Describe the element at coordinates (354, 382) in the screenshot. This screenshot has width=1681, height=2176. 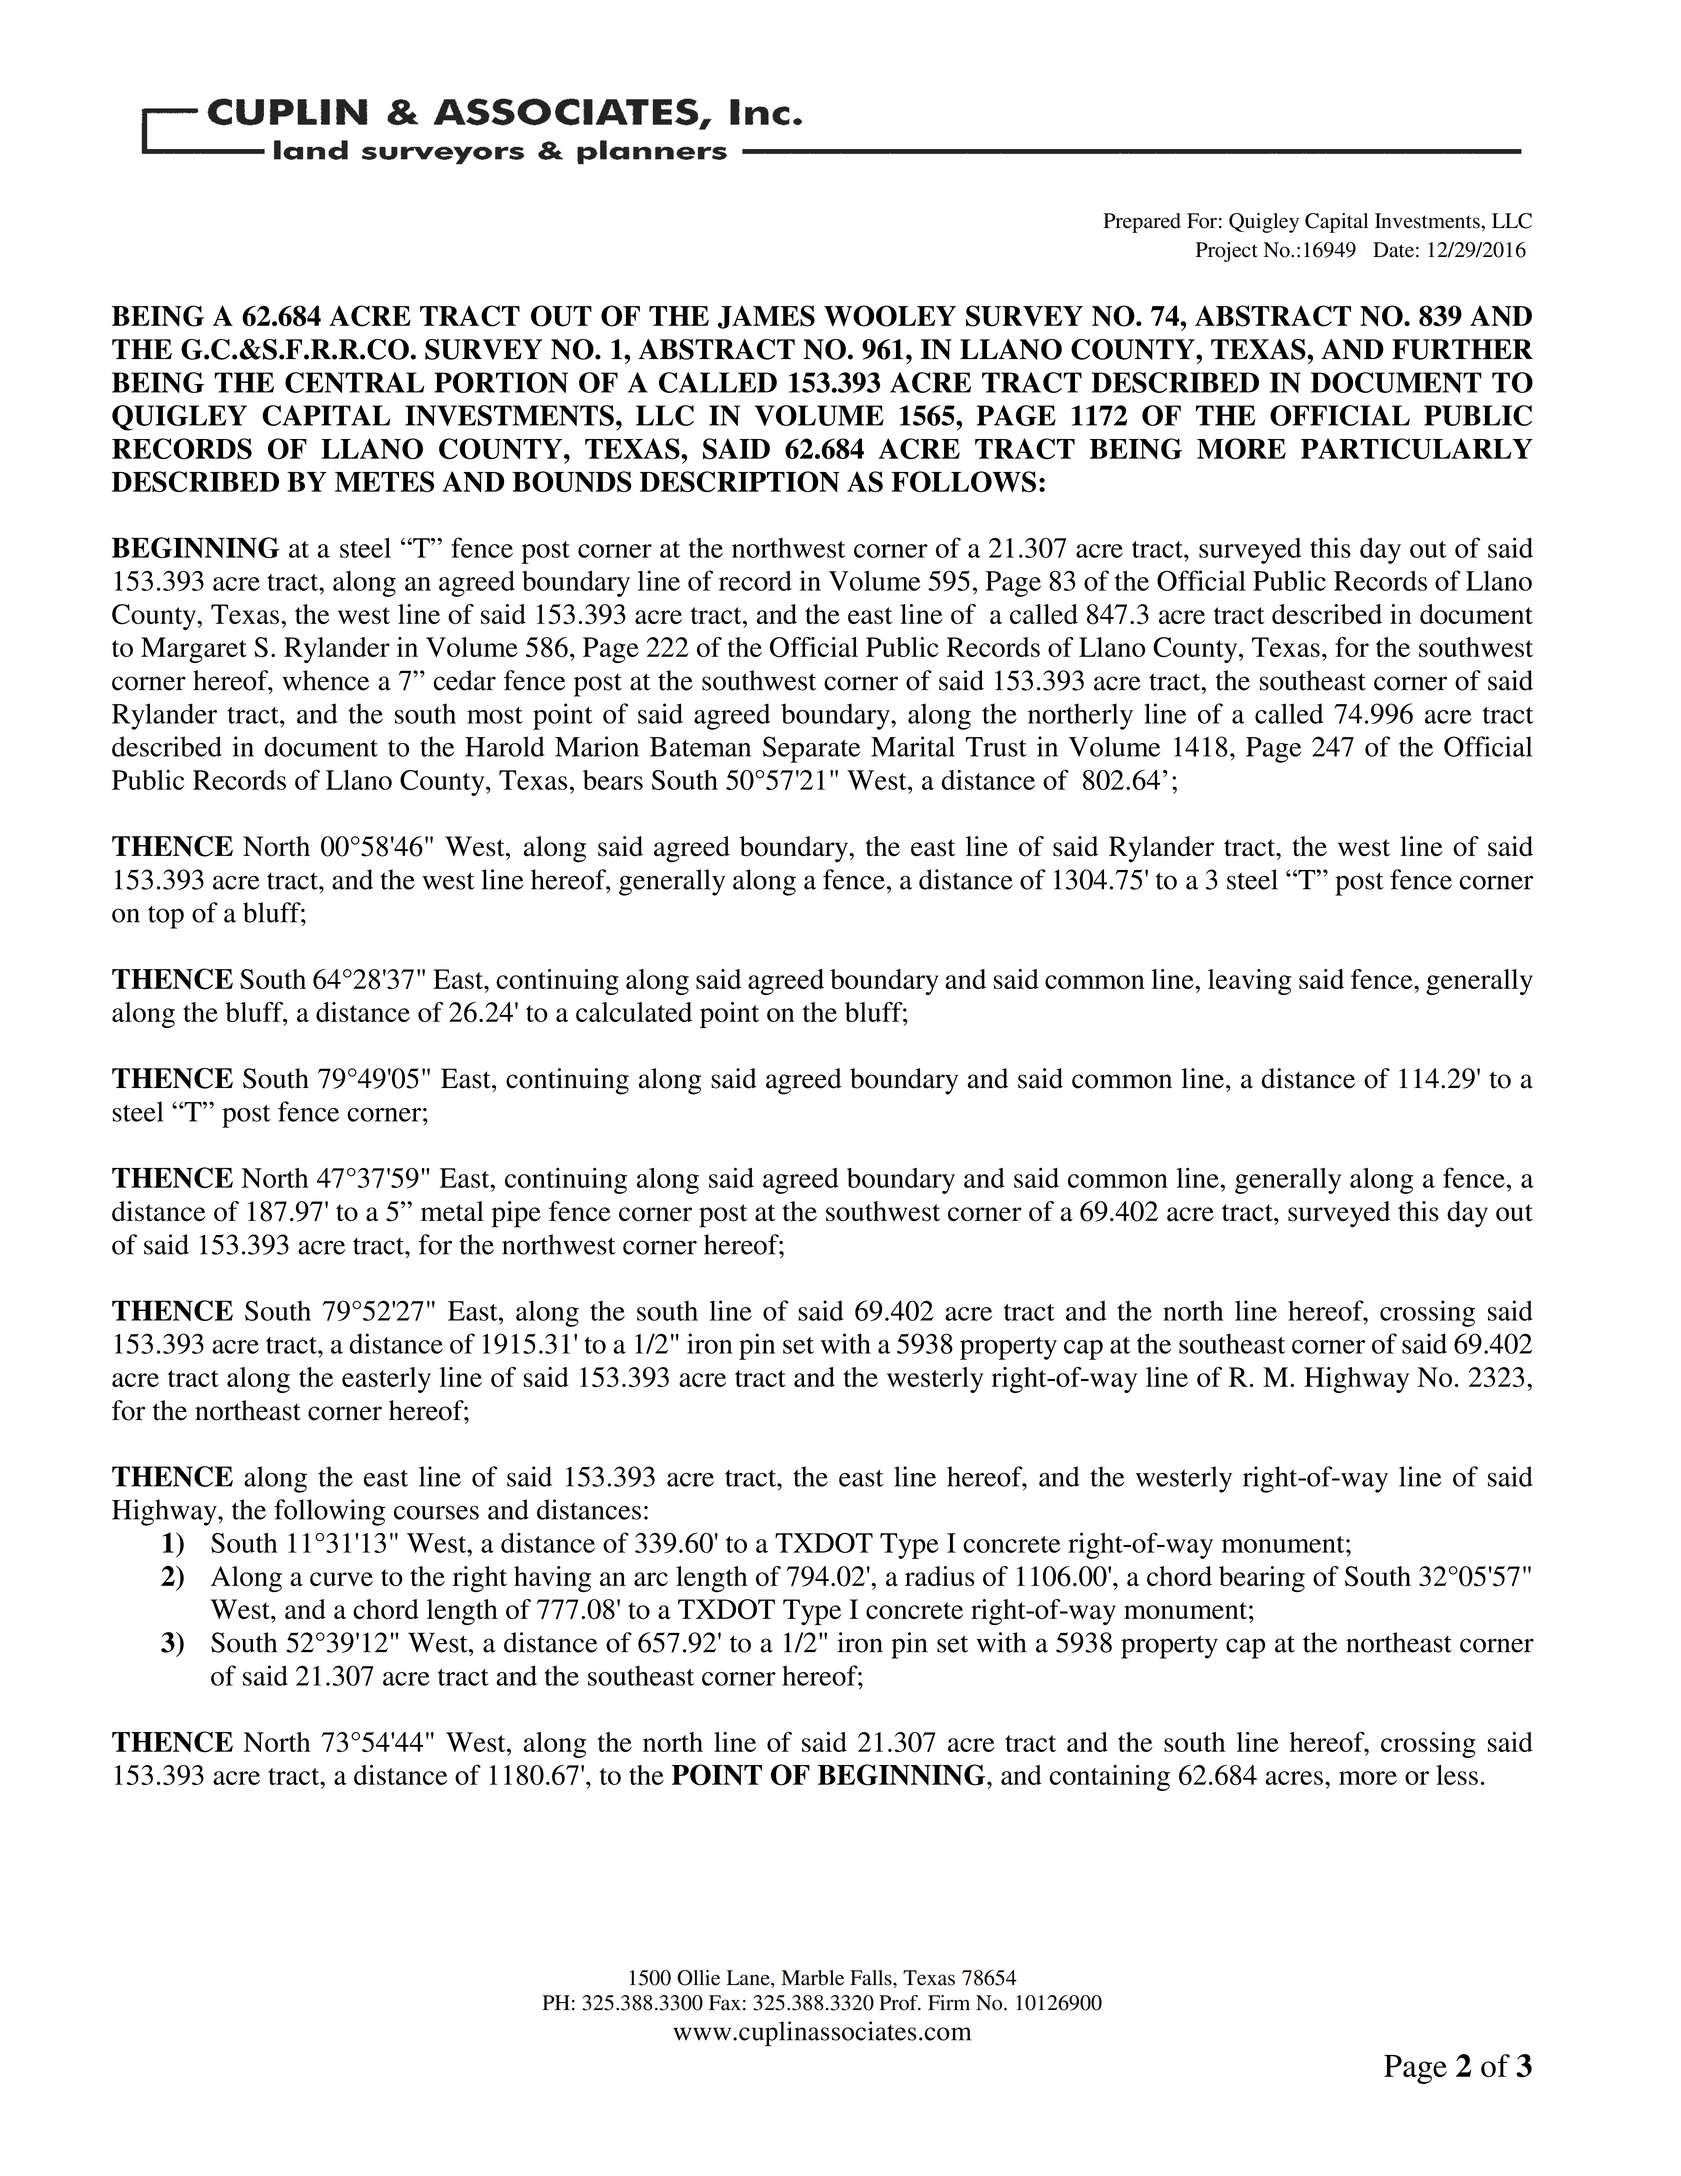
I see `CENTRAL` at that location.
